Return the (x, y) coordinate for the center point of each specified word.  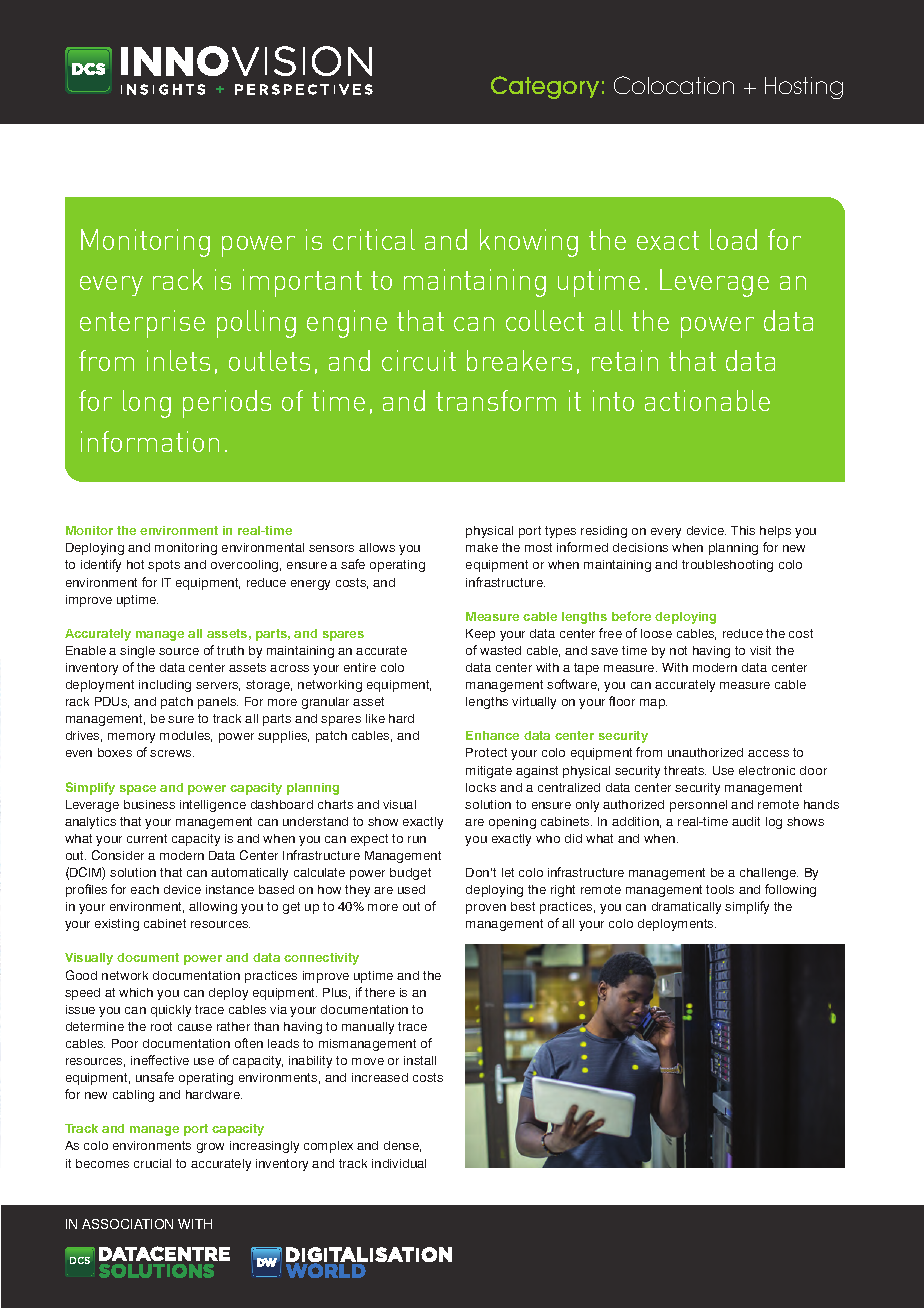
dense (402, 1146)
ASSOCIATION (127, 1224)
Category (545, 87)
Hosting (804, 88)
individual (399, 1163)
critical (374, 239)
